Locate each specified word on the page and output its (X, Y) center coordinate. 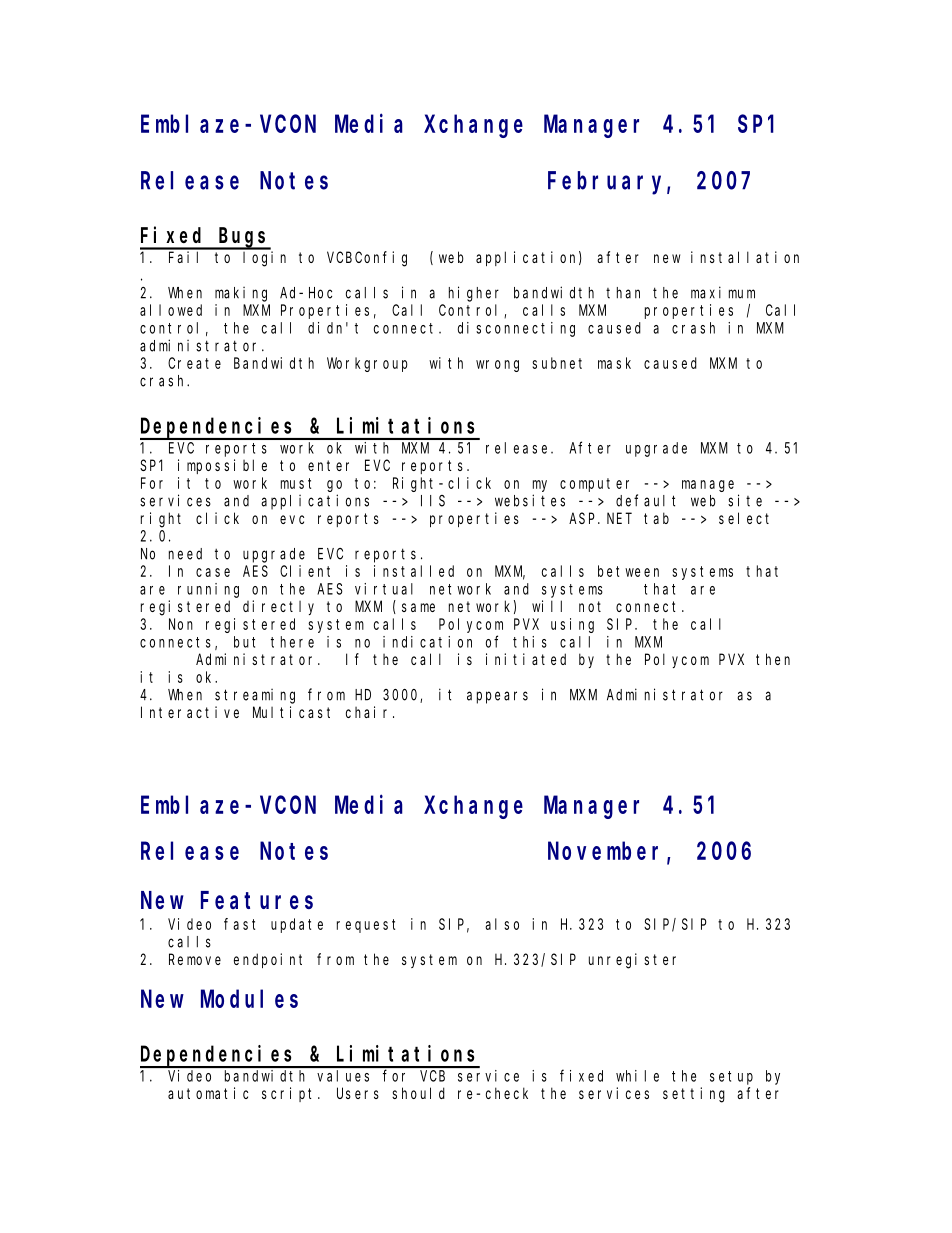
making (241, 294)
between (628, 571)
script (290, 1094)
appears (497, 697)
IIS (433, 501)
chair (370, 712)
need (185, 554)
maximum (723, 292)
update (297, 925)
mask (614, 363)
